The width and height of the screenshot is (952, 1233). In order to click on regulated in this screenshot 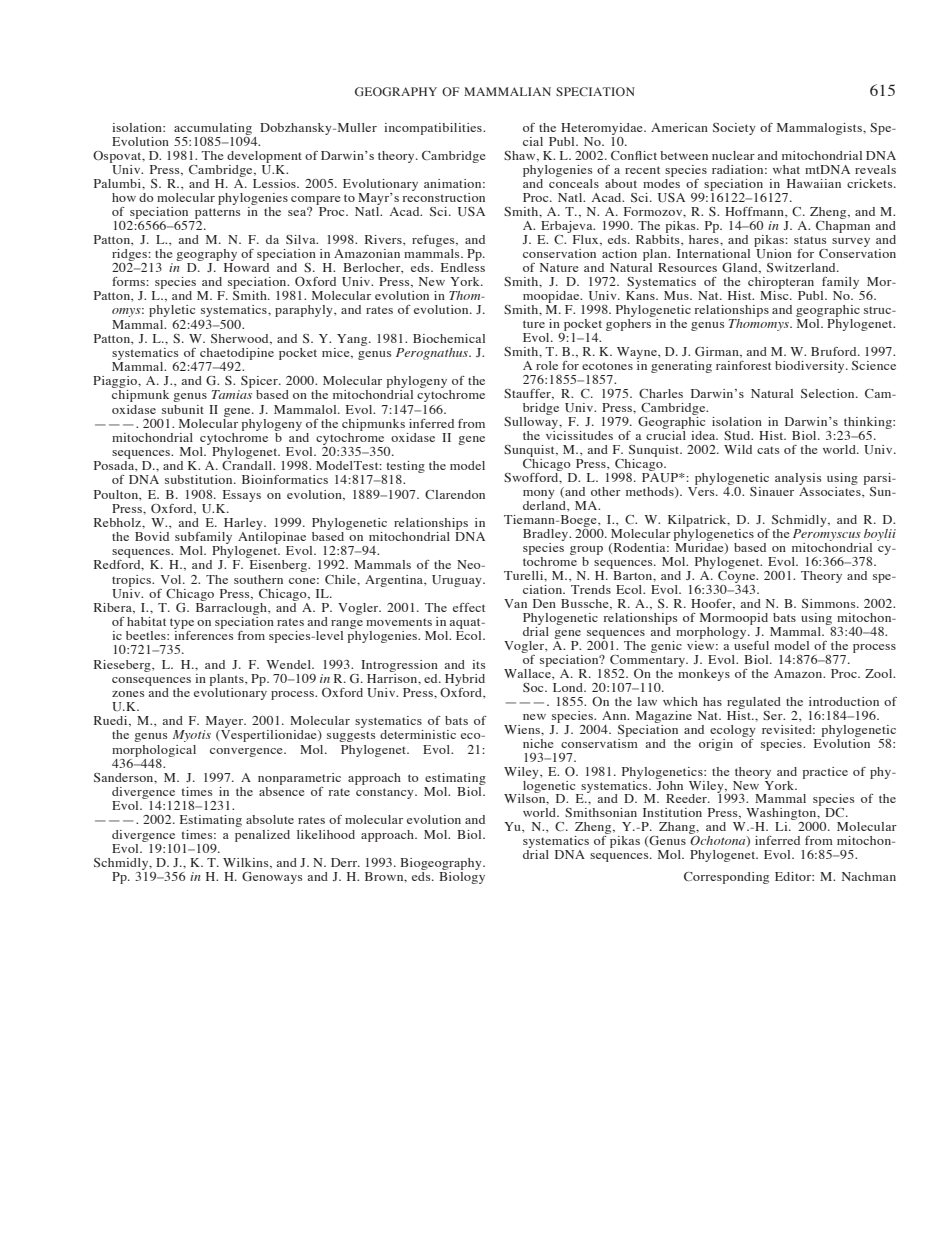, I will do `click(754, 703)`.
